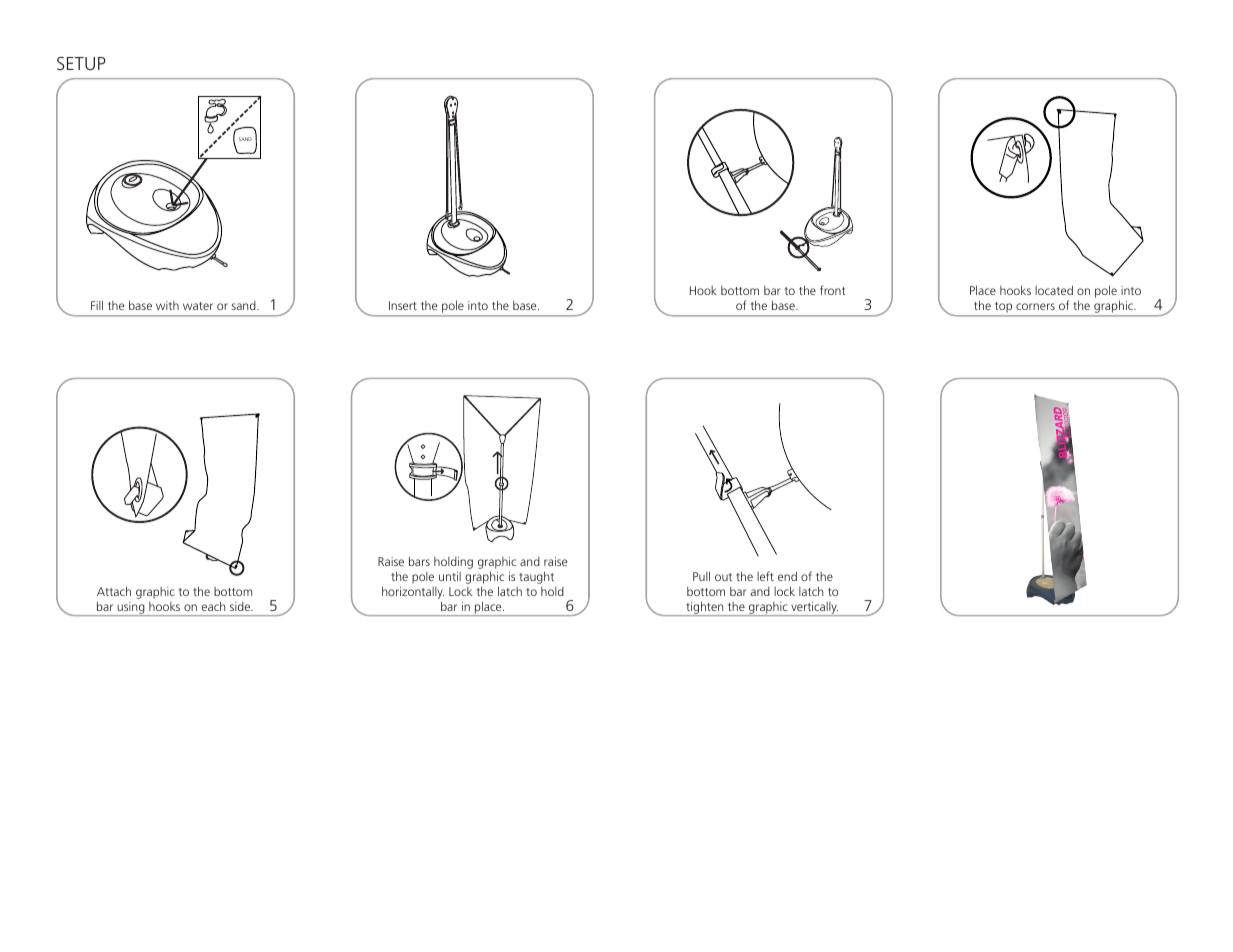  I want to click on bars, so click(419, 561).
